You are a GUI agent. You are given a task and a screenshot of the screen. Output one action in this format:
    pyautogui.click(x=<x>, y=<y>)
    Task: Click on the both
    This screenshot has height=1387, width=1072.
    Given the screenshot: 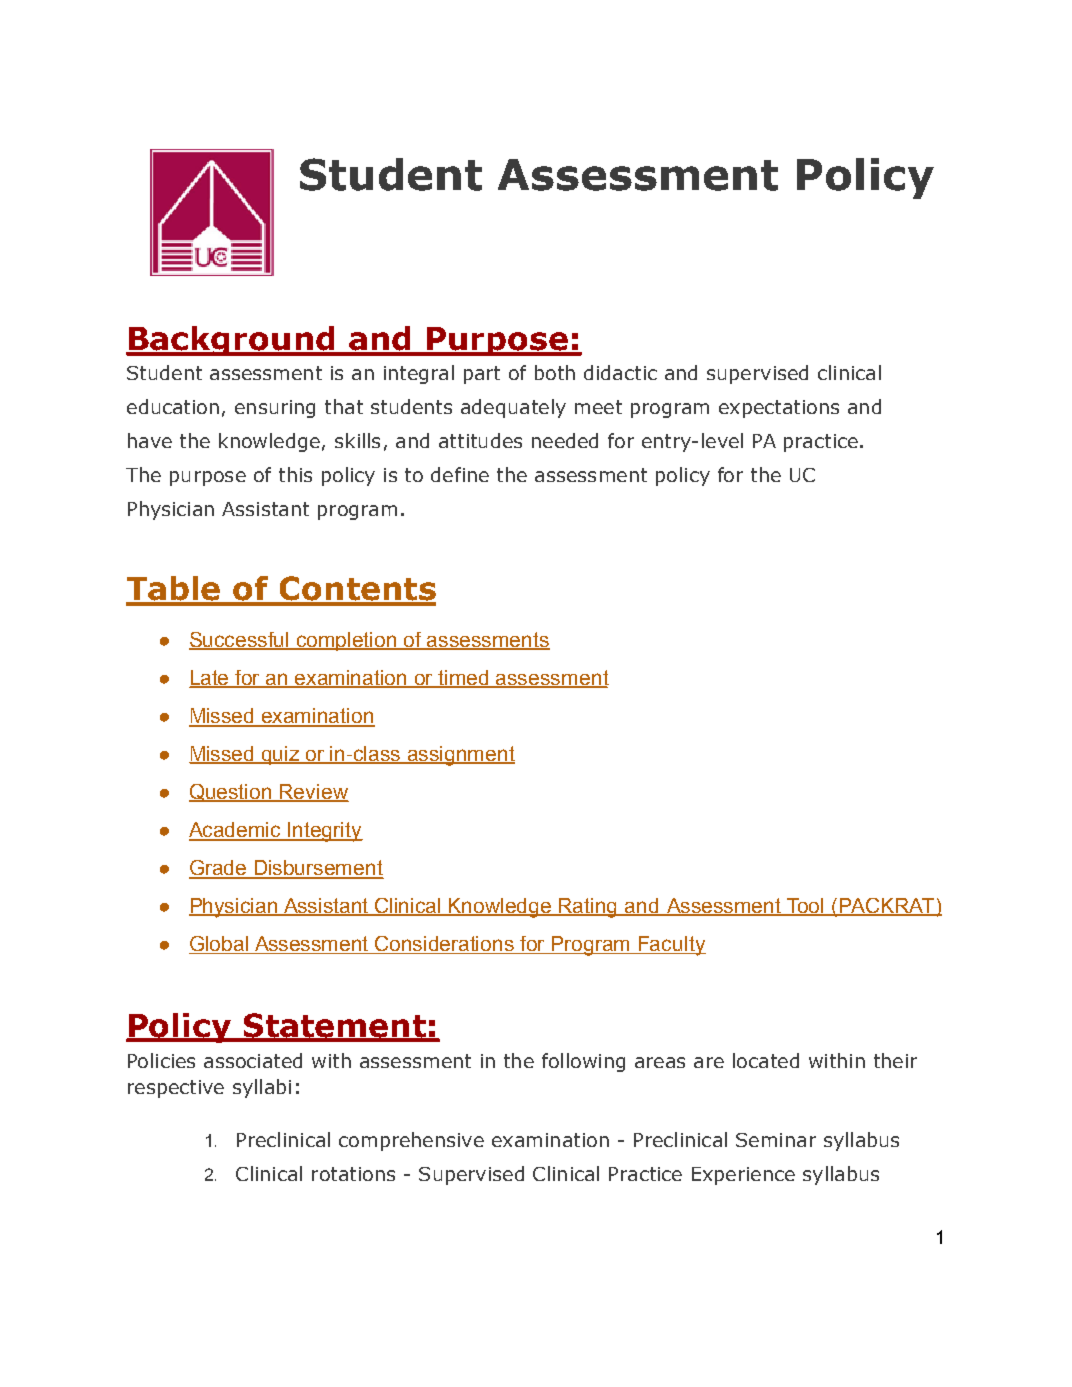 What is the action you would take?
    pyautogui.click(x=555, y=372)
